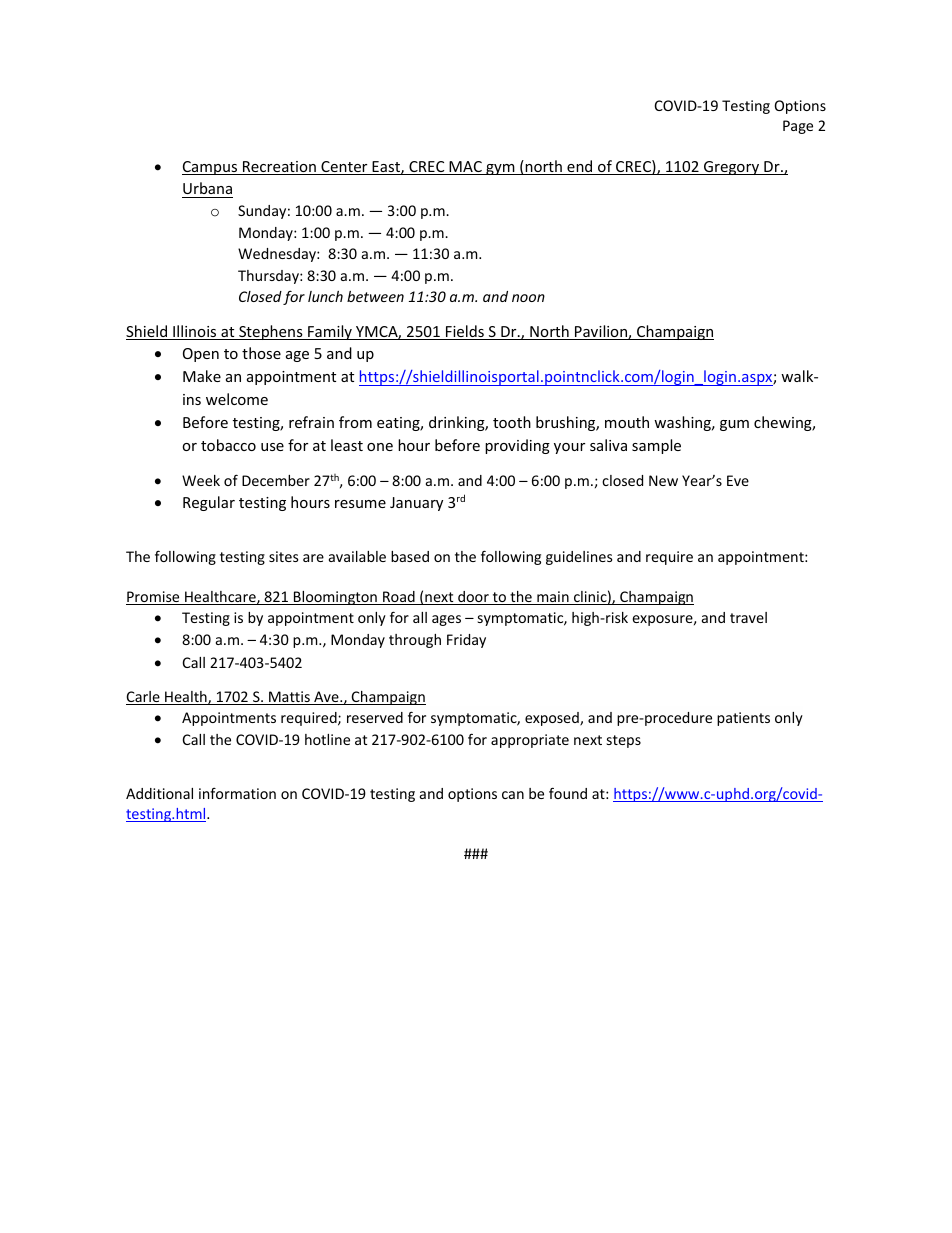  Describe the element at coordinates (743, 719) in the screenshot. I see `patients` at that location.
